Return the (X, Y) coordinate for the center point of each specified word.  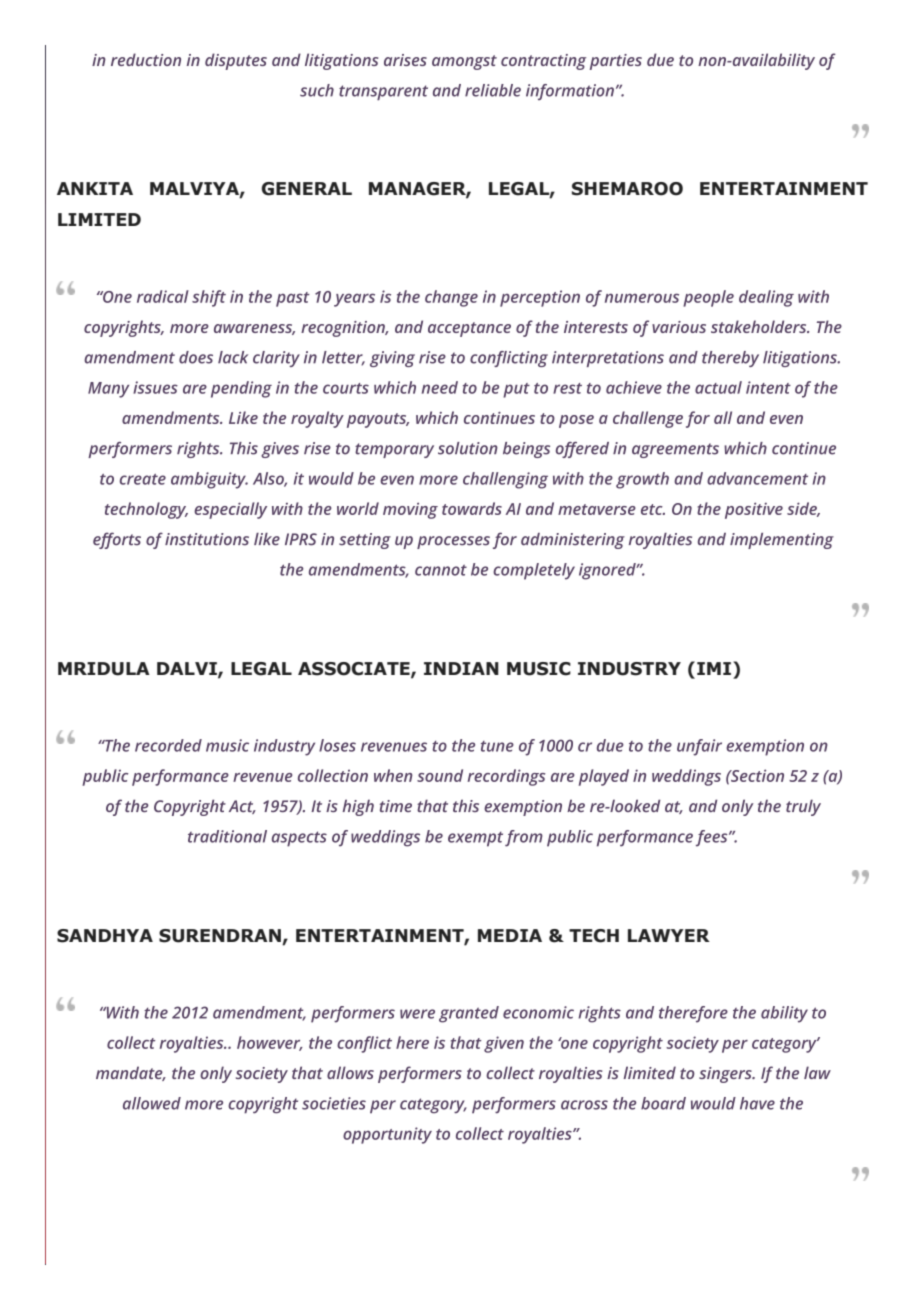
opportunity (387, 1135)
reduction (146, 59)
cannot (441, 570)
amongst (464, 62)
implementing (782, 541)
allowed (152, 1103)
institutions (207, 539)
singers (726, 1075)
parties (616, 62)
